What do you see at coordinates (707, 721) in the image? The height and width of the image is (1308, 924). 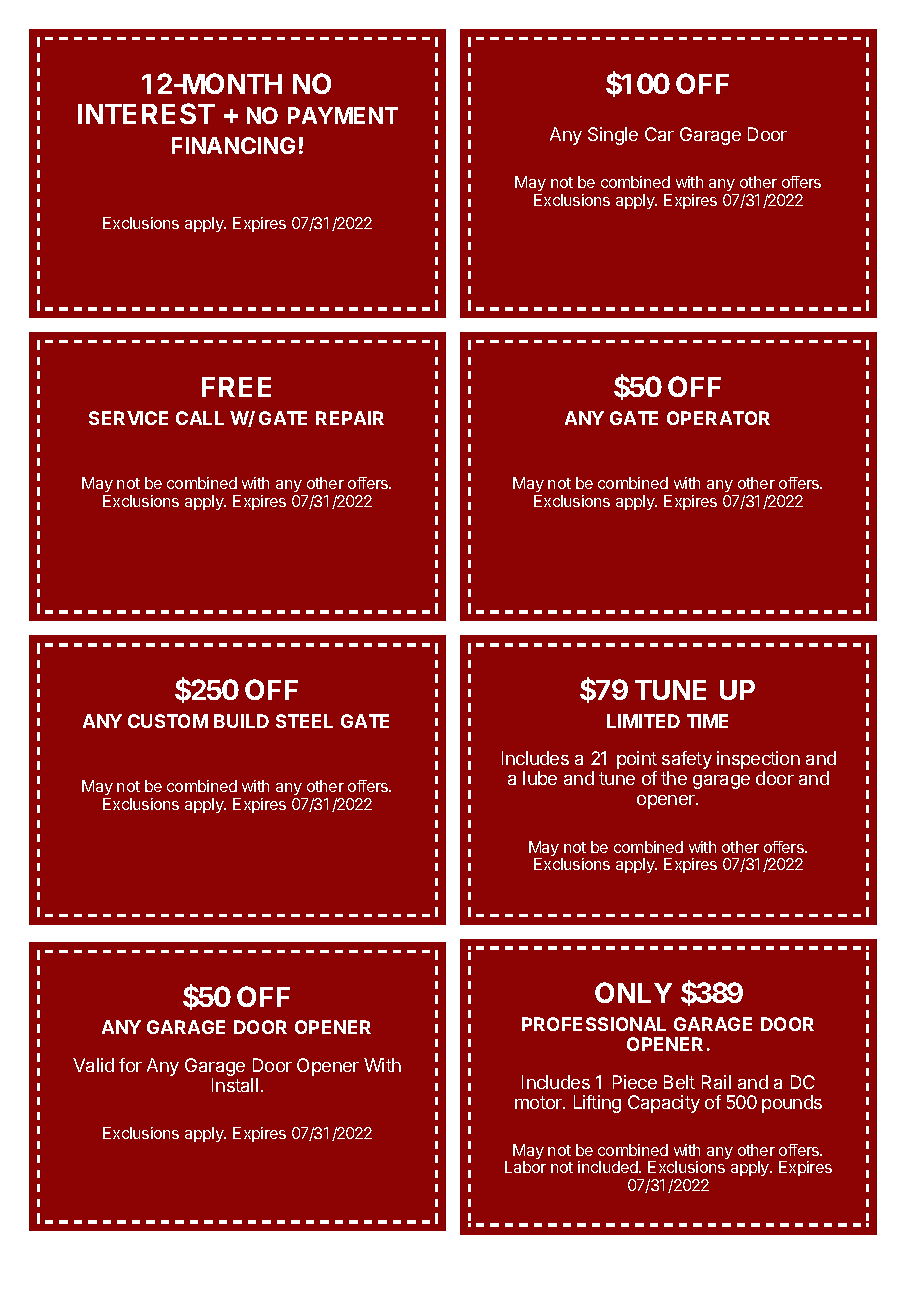 I see `TIME` at bounding box center [707, 721].
